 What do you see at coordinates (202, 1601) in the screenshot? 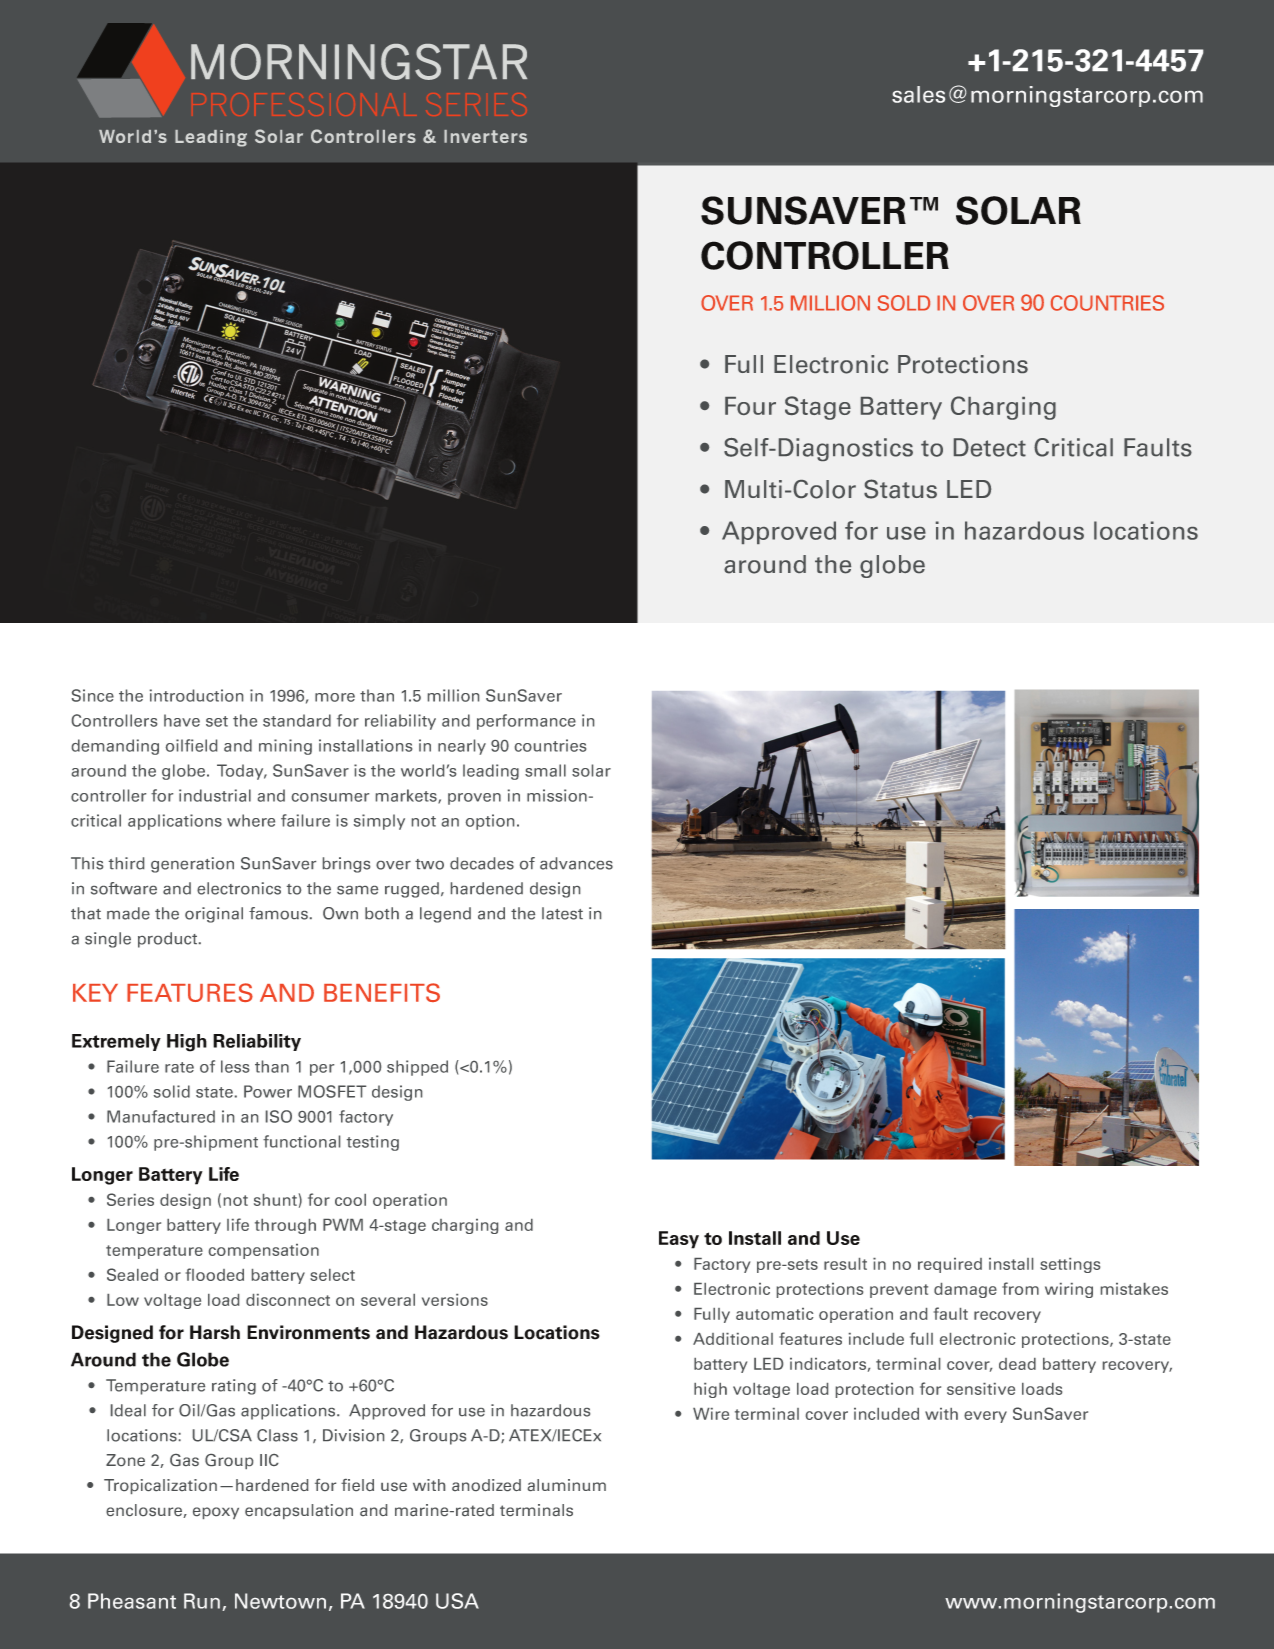
I see `Run` at bounding box center [202, 1601].
